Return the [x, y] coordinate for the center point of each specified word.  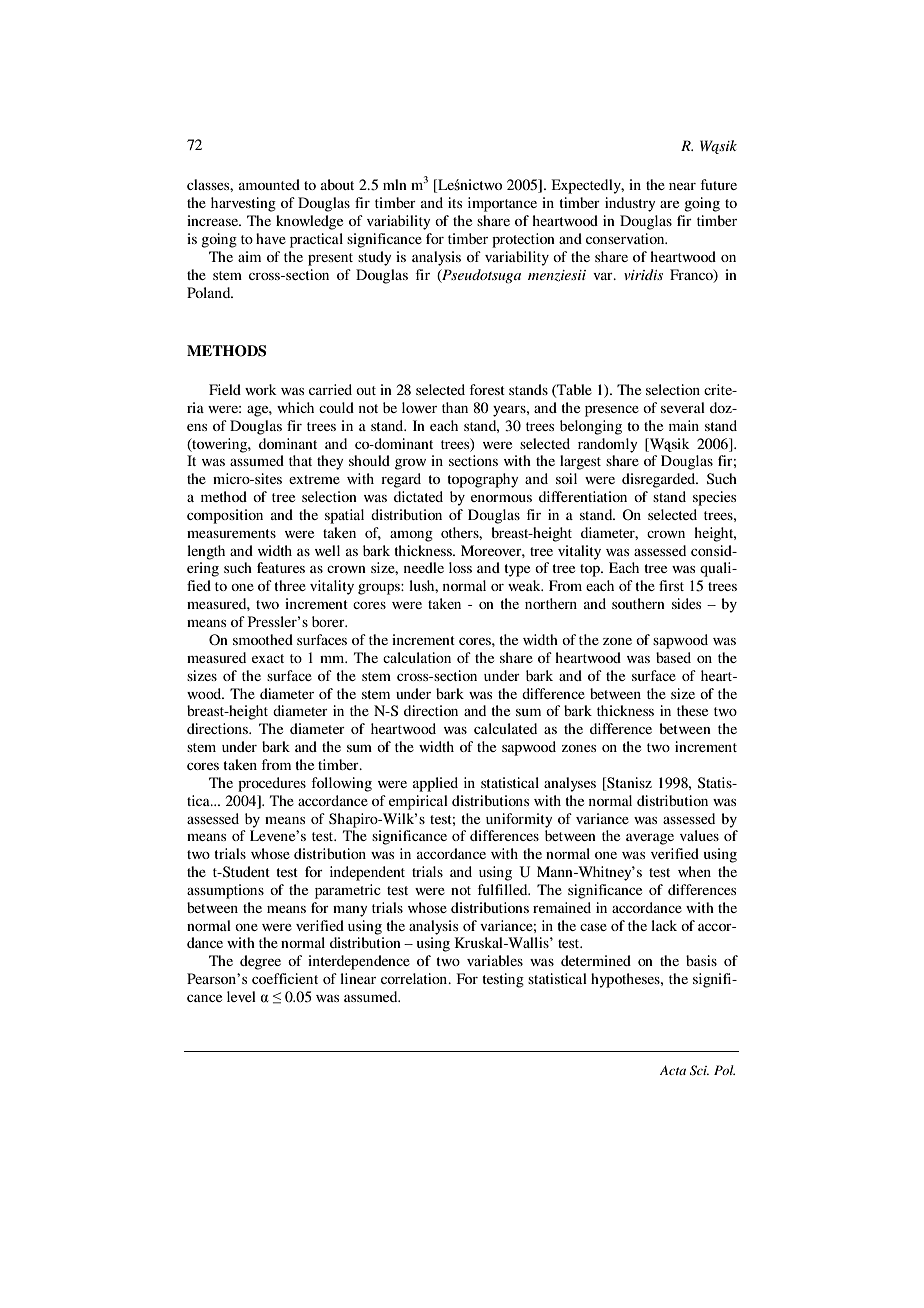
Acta [673, 1070]
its [455, 202]
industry [630, 204]
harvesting [243, 204]
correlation [415, 978]
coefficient [285, 978]
